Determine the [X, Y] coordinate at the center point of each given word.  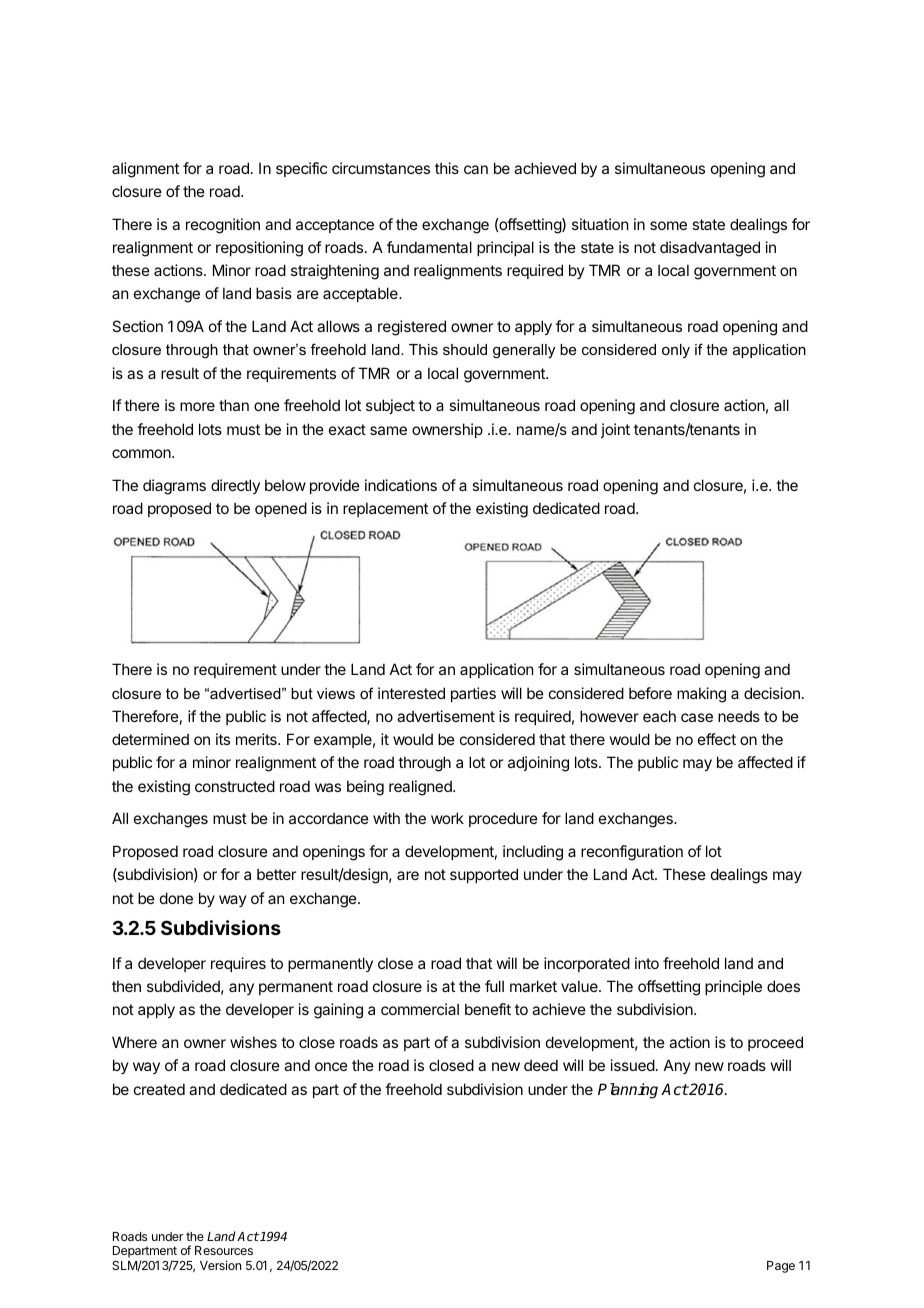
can [476, 169]
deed [541, 1065]
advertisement [446, 716]
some [668, 225]
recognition [223, 226]
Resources [224, 1250]
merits [257, 739]
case [697, 717]
